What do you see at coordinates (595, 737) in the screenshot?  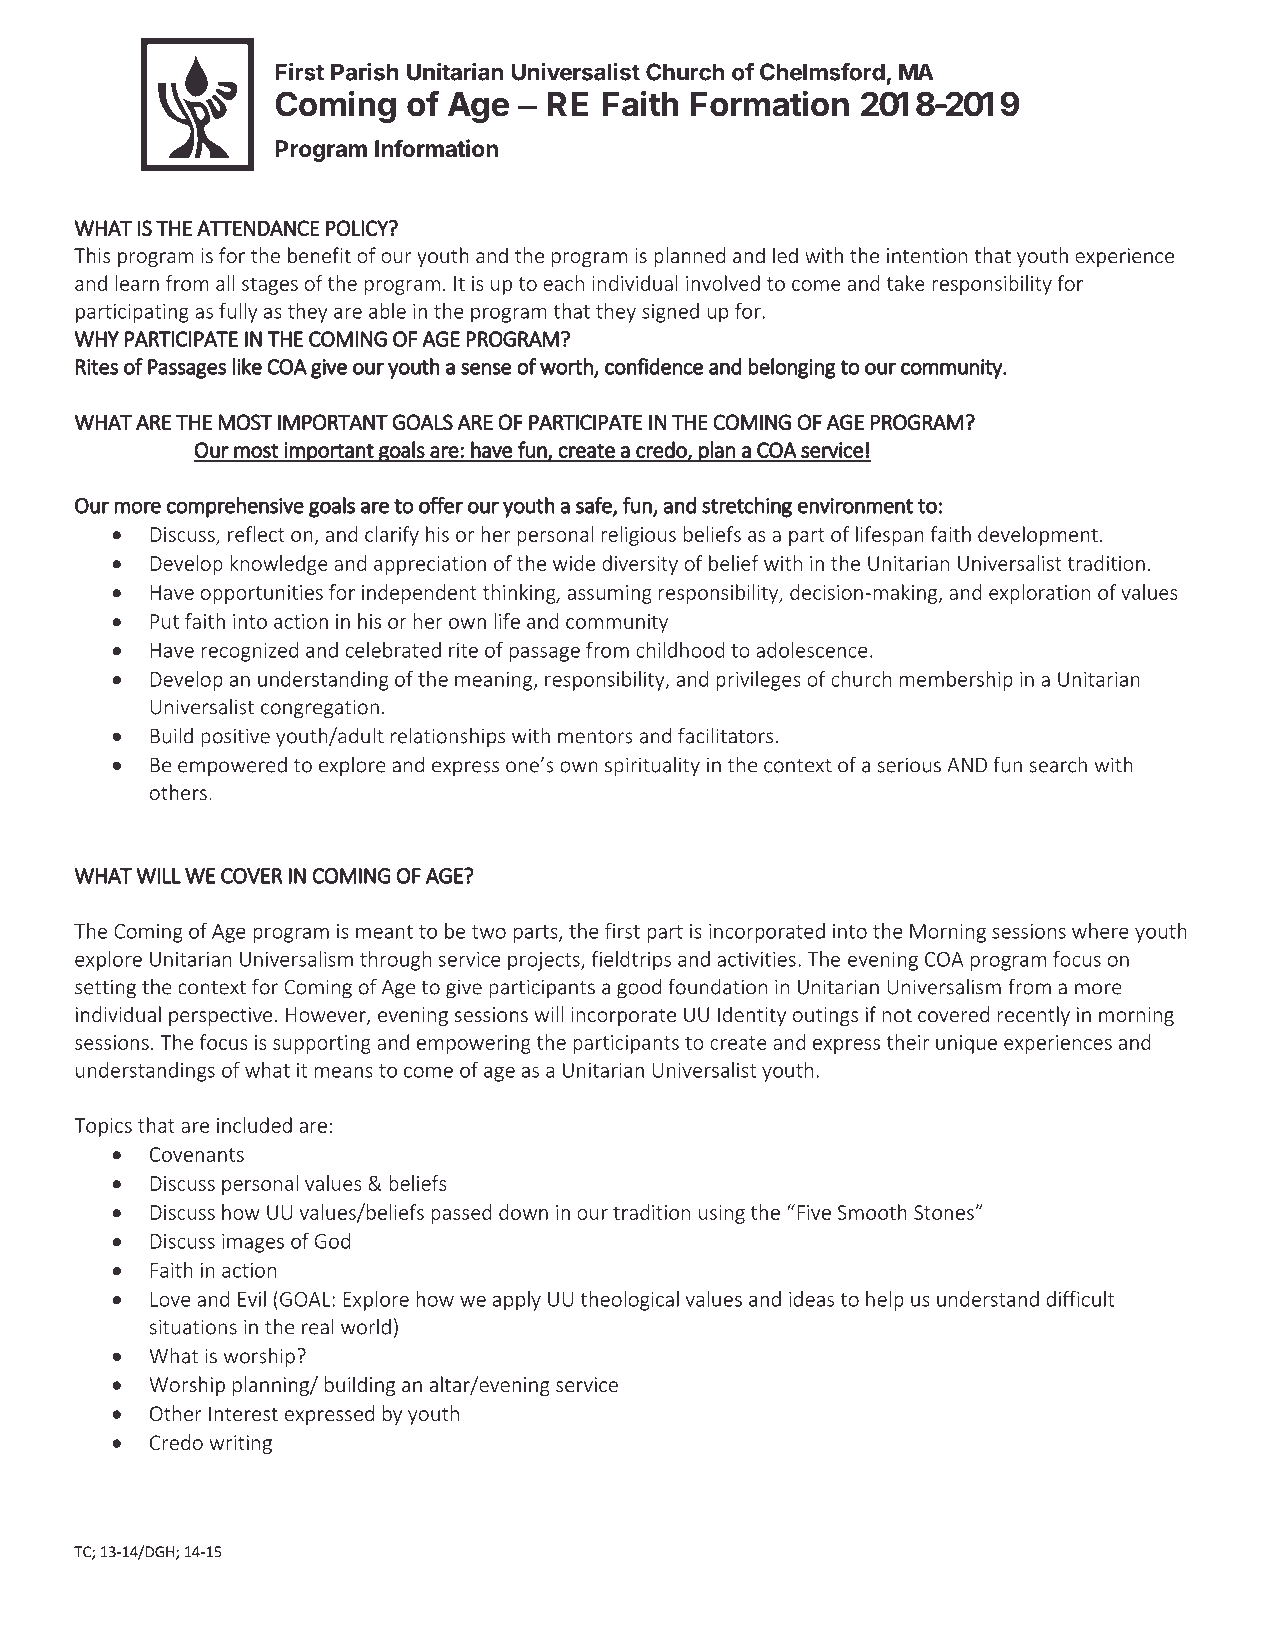 I see `mentors` at bounding box center [595, 737].
